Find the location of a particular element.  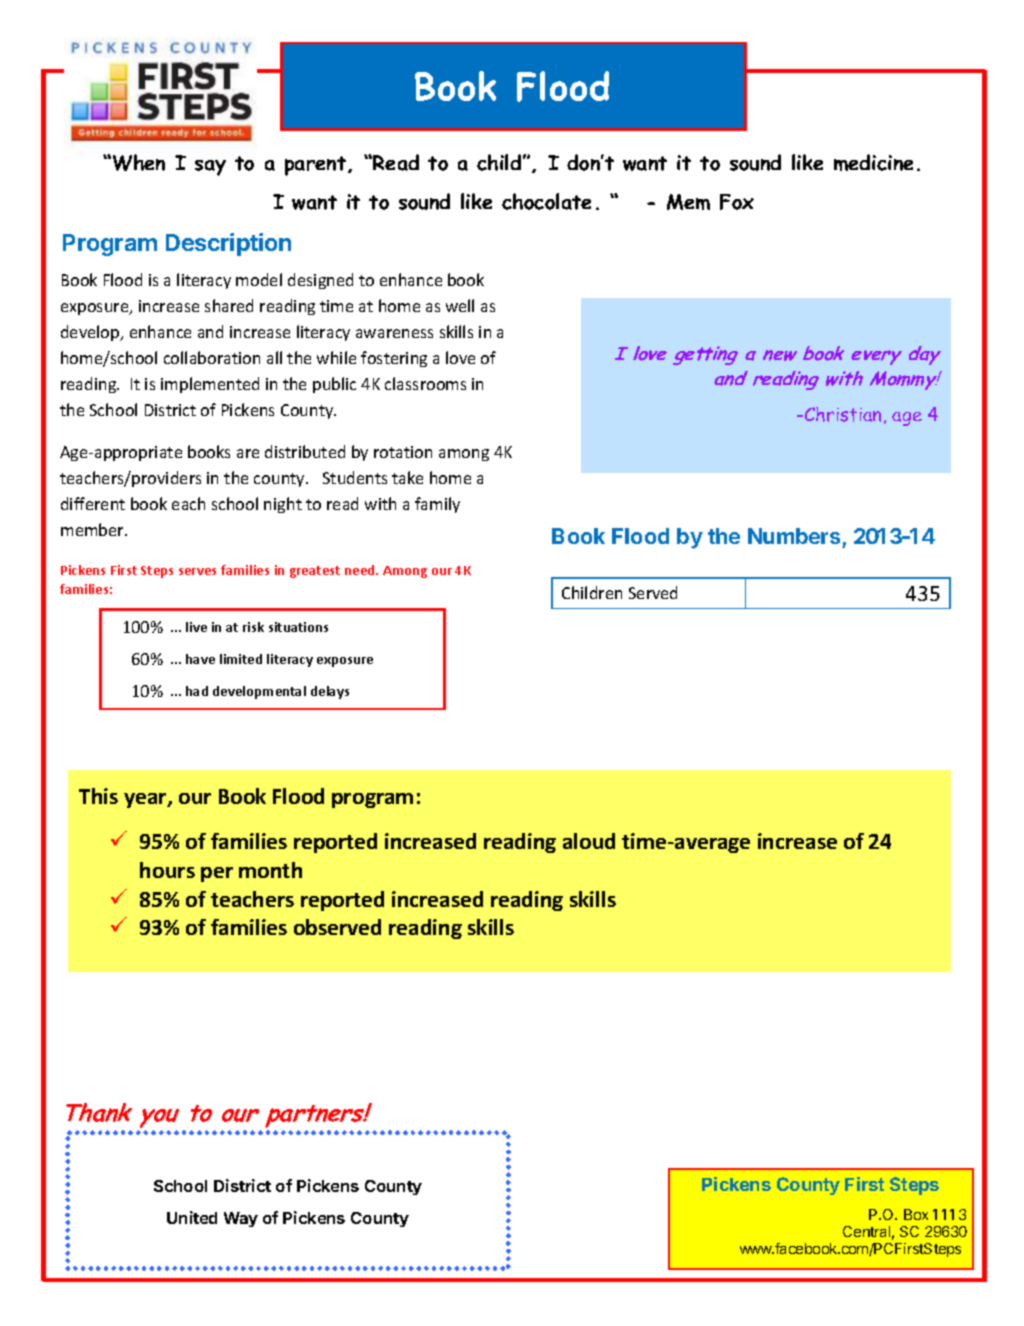

rotation is located at coordinates (403, 452).
